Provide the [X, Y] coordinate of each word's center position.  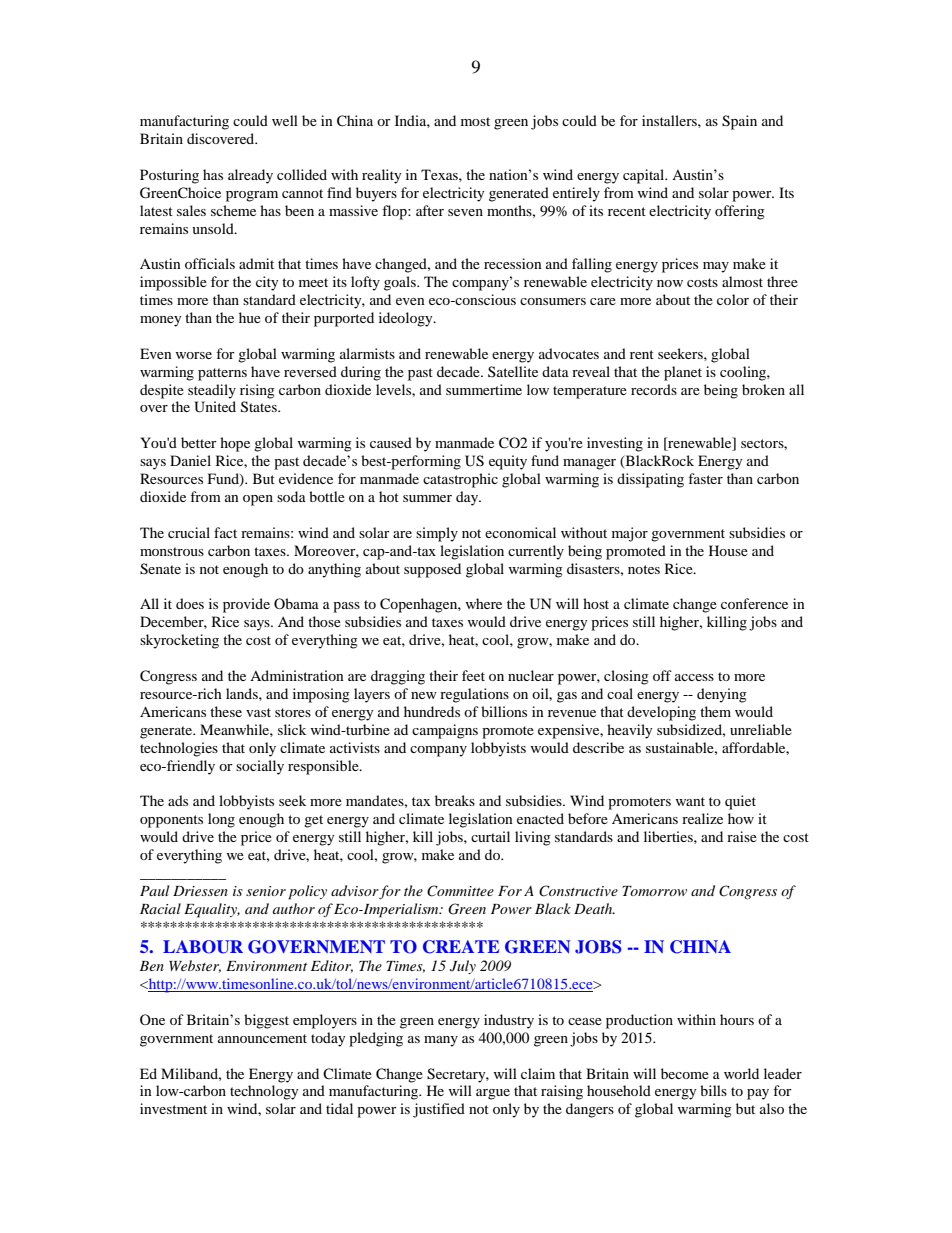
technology [264, 1092]
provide [246, 605]
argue [493, 1094]
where [483, 603]
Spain [739, 122]
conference [754, 603]
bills [713, 1090]
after [430, 210]
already [250, 176]
